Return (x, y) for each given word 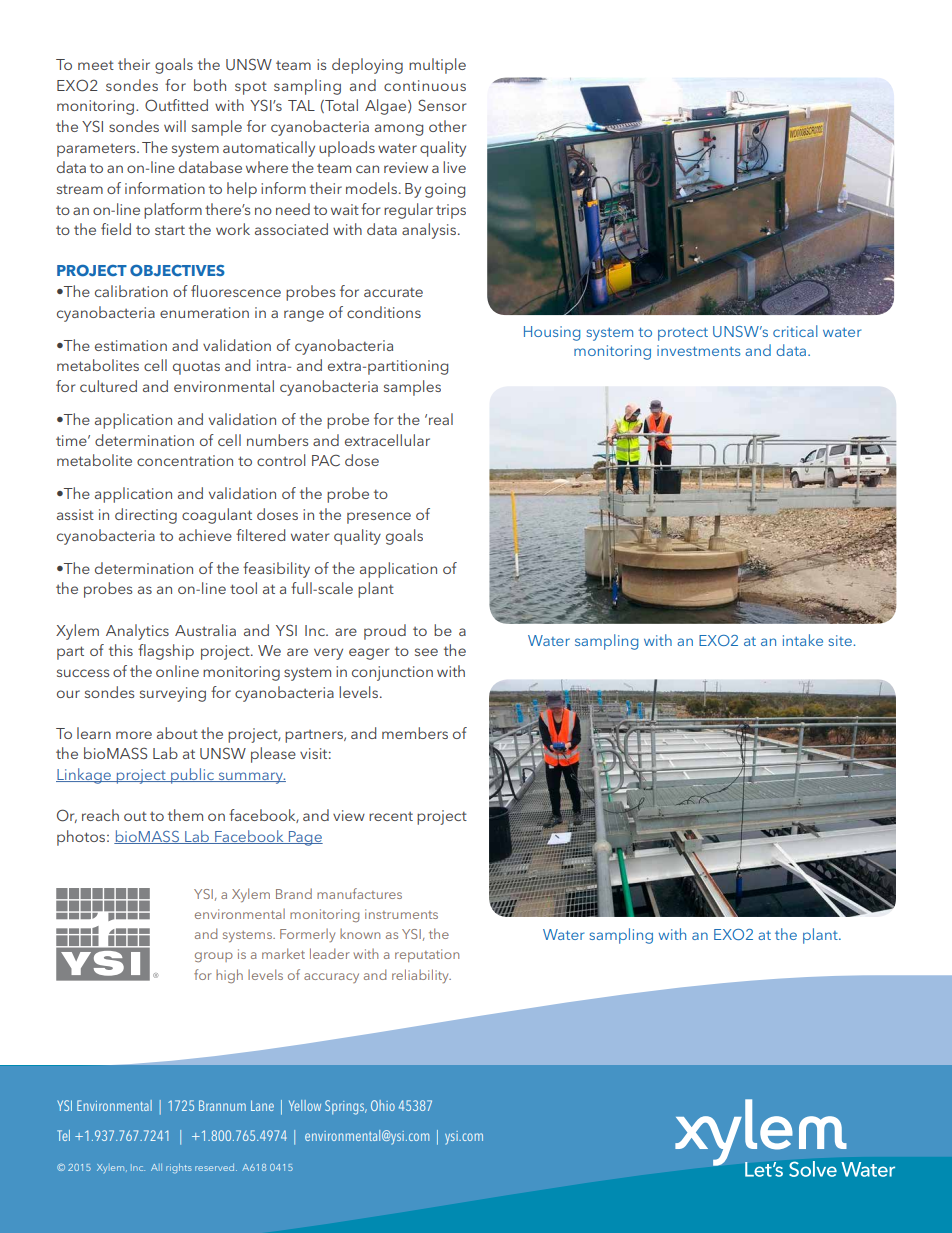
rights (179, 1168)
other (447, 126)
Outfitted (176, 105)
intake (803, 640)
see (426, 652)
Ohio (383, 1105)
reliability (421, 976)
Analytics (137, 632)
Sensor (442, 105)
